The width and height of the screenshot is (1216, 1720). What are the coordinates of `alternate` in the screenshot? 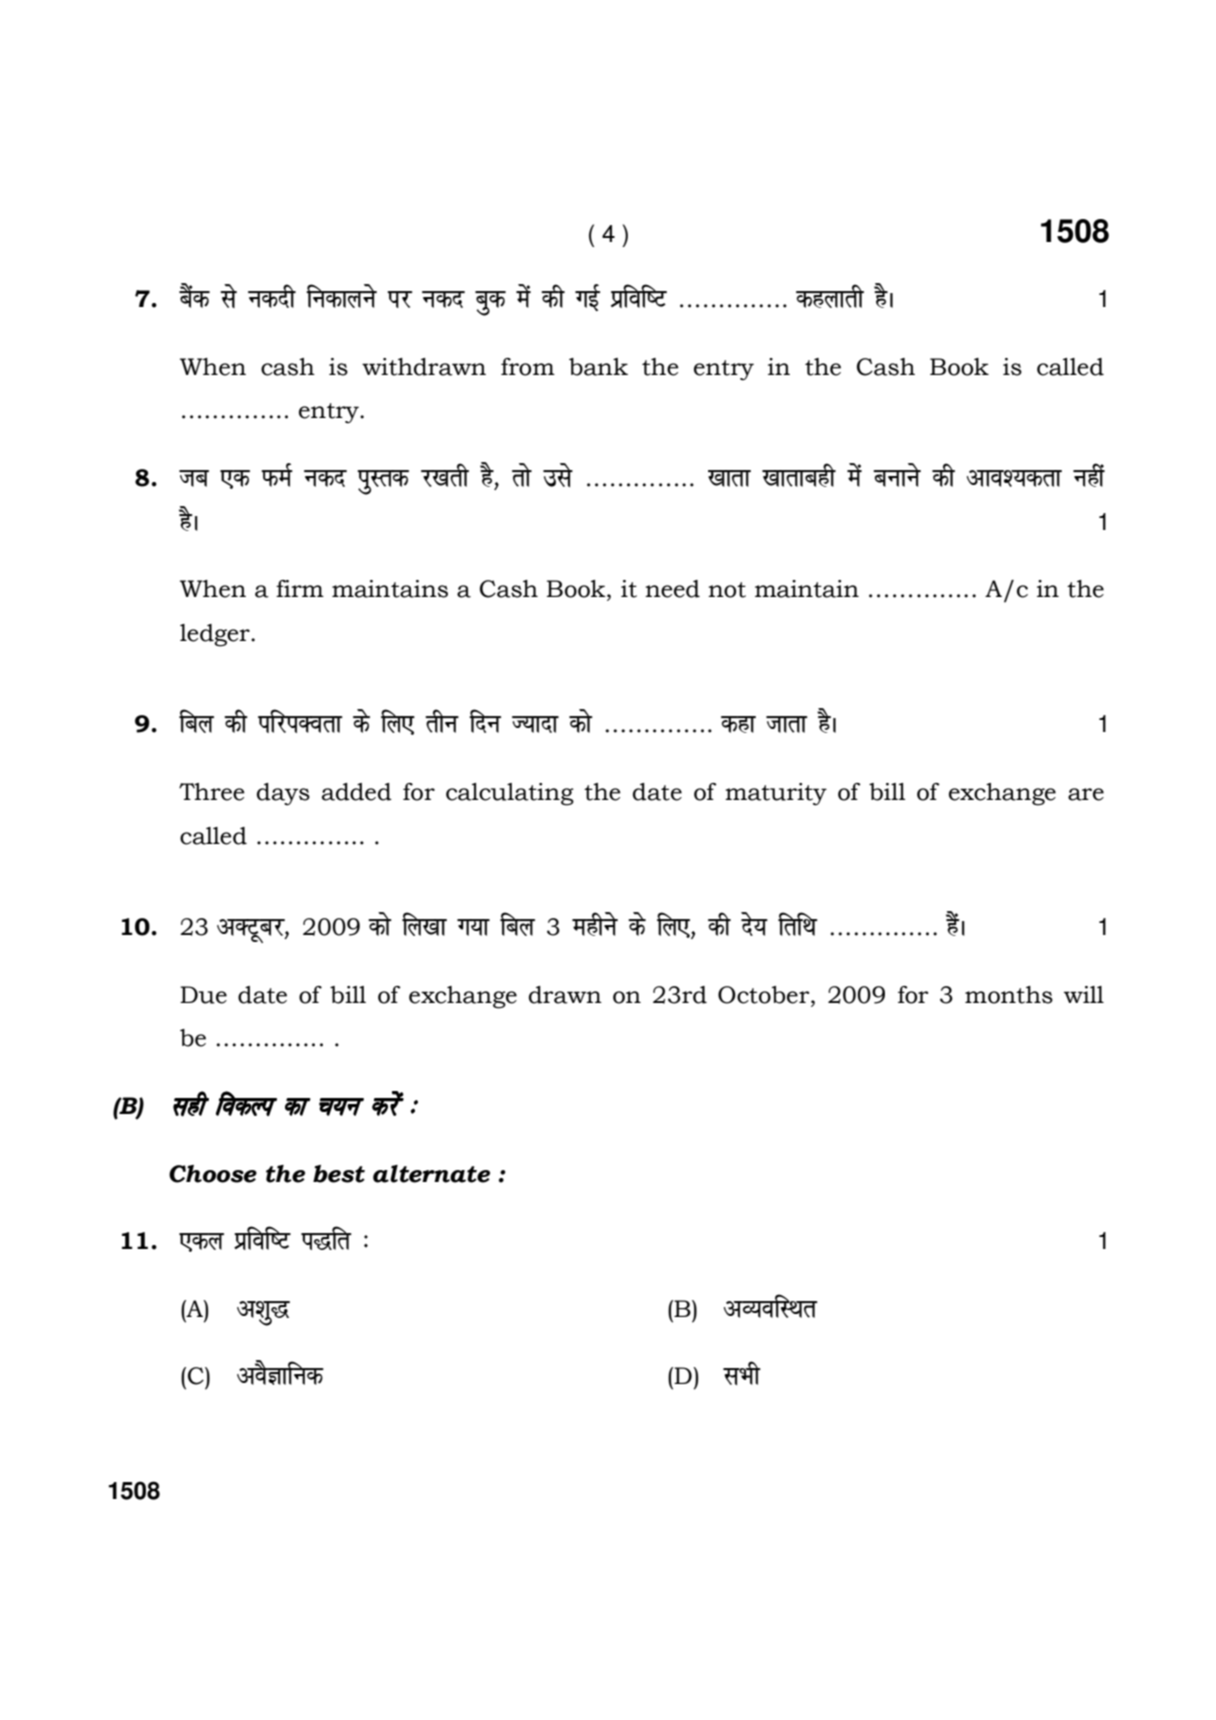 It's located at (431, 1174).
